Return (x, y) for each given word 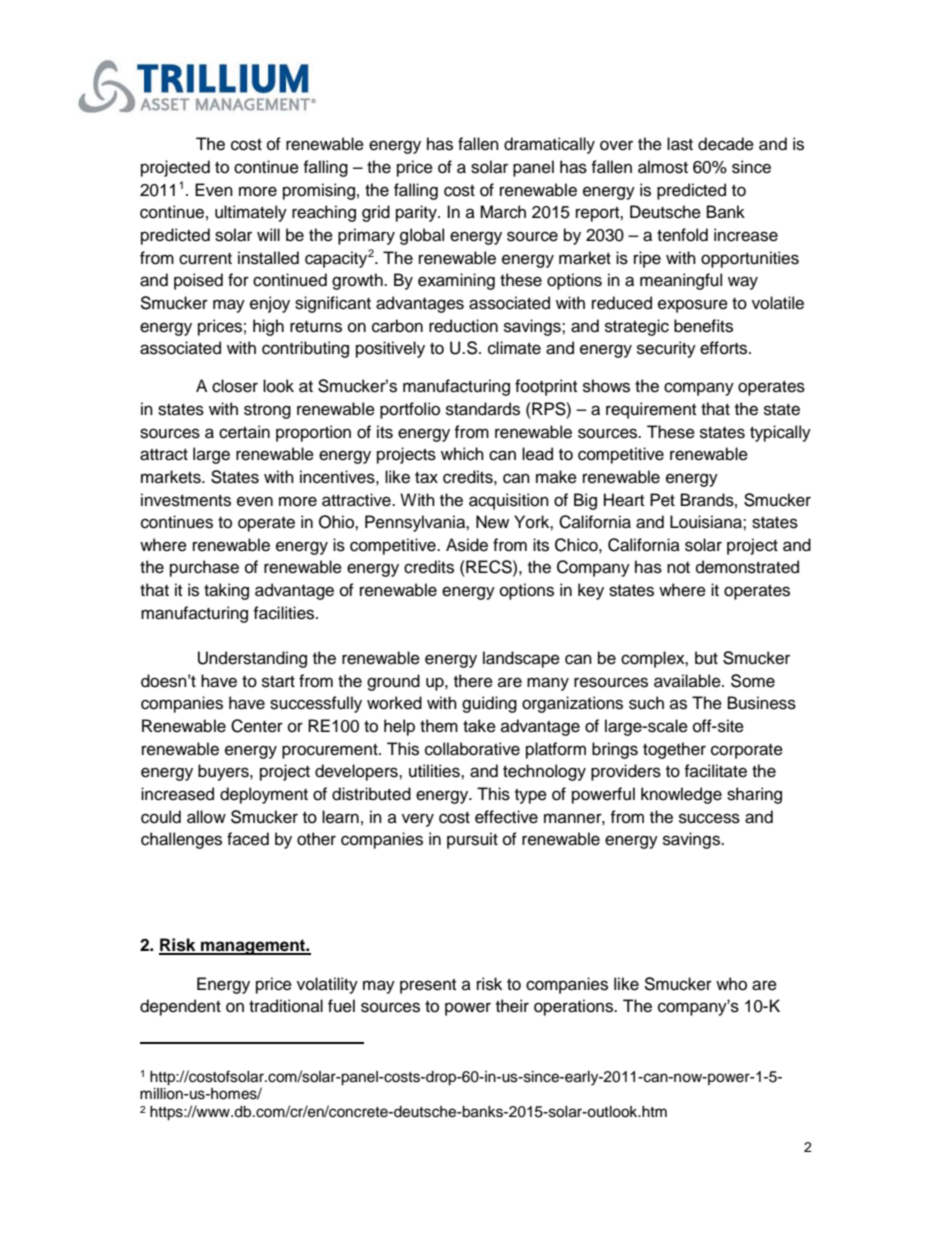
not (678, 568)
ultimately (251, 213)
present (428, 986)
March (503, 212)
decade (726, 144)
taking (226, 591)
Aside (467, 545)
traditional (286, 1006)
